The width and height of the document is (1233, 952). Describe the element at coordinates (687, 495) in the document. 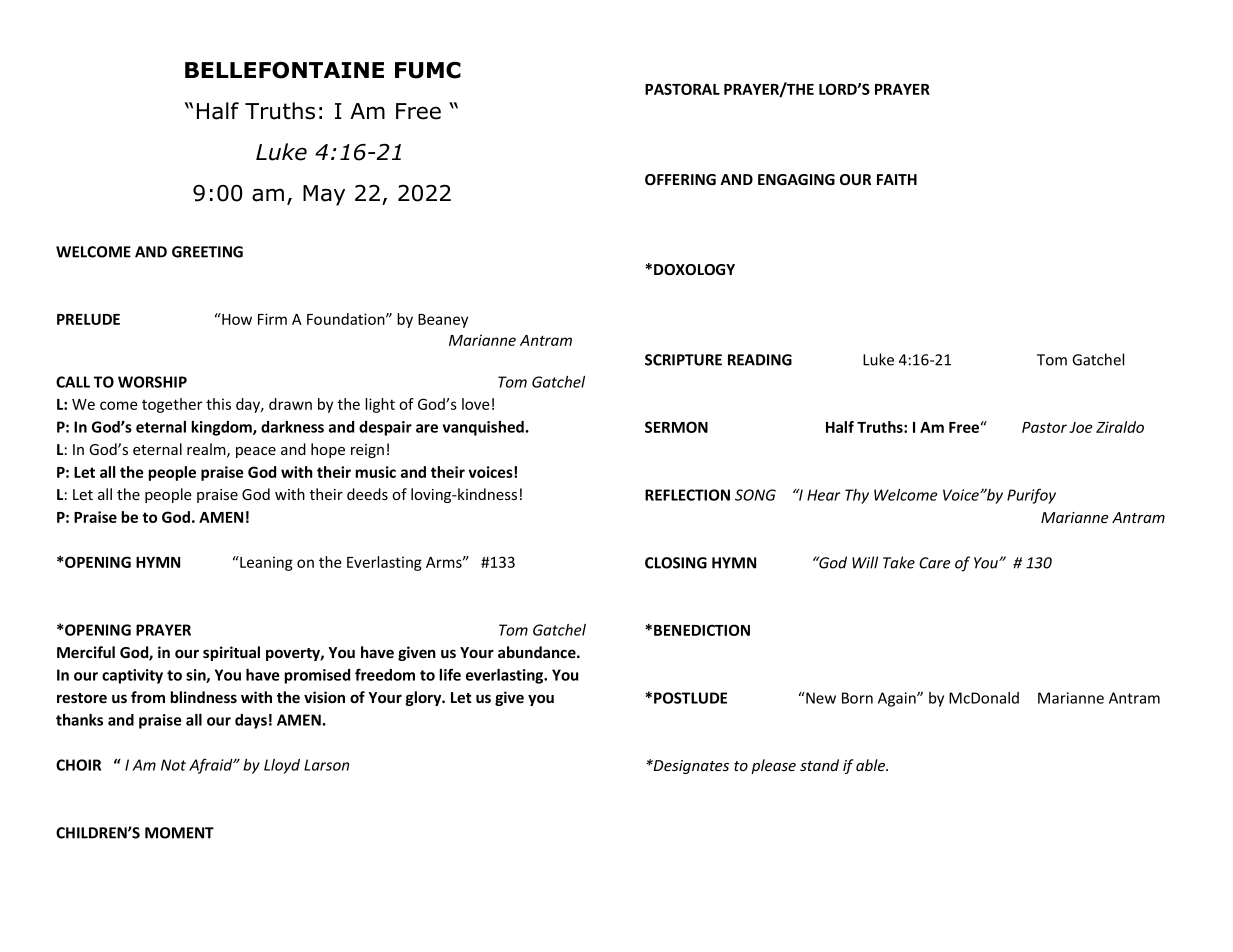

I see `REFLECTION` at that location.
